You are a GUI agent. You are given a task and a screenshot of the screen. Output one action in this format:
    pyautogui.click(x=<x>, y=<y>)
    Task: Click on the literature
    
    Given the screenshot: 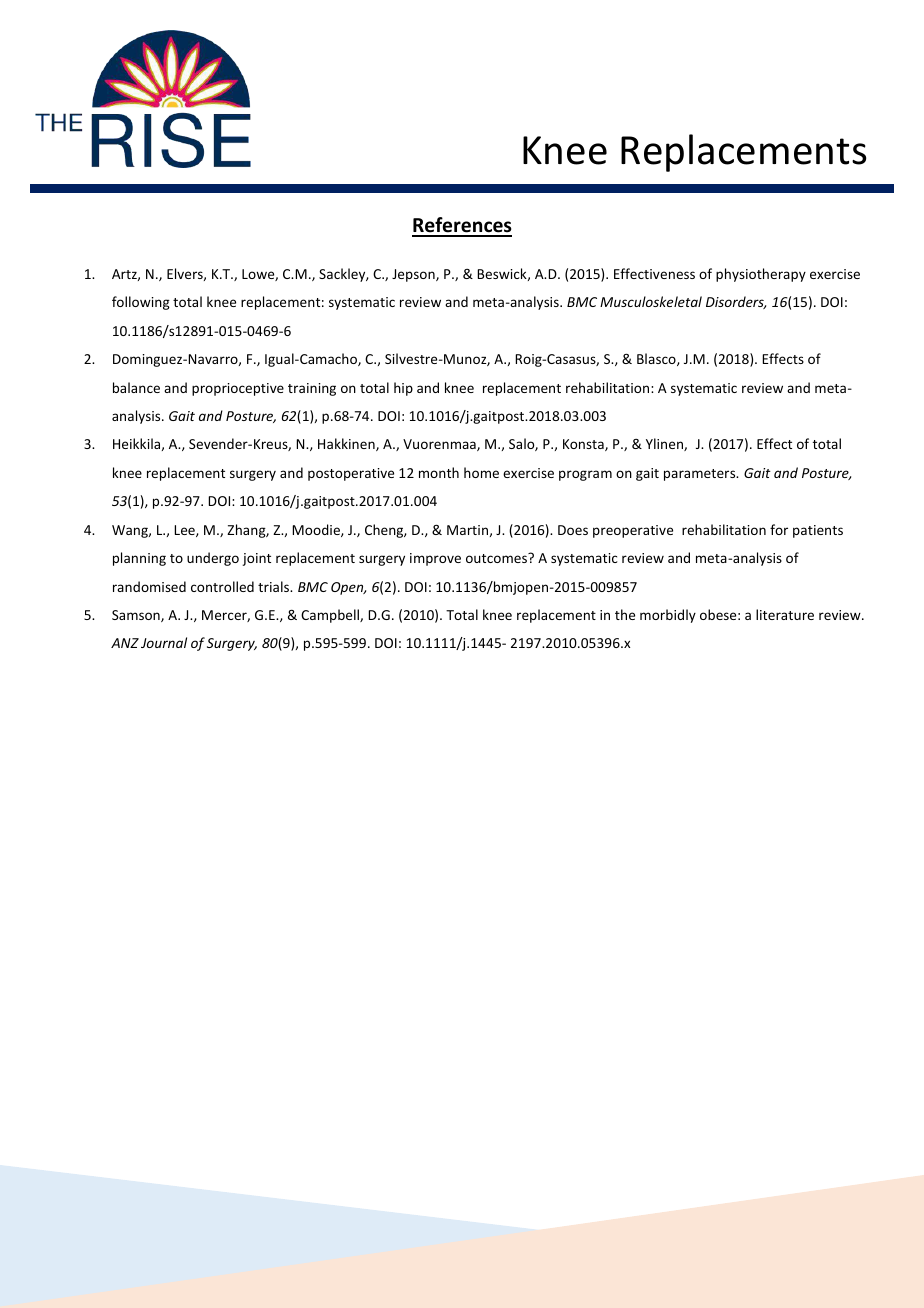 What is the action you would take?
    pyautogui.click(x=785, y=614)
